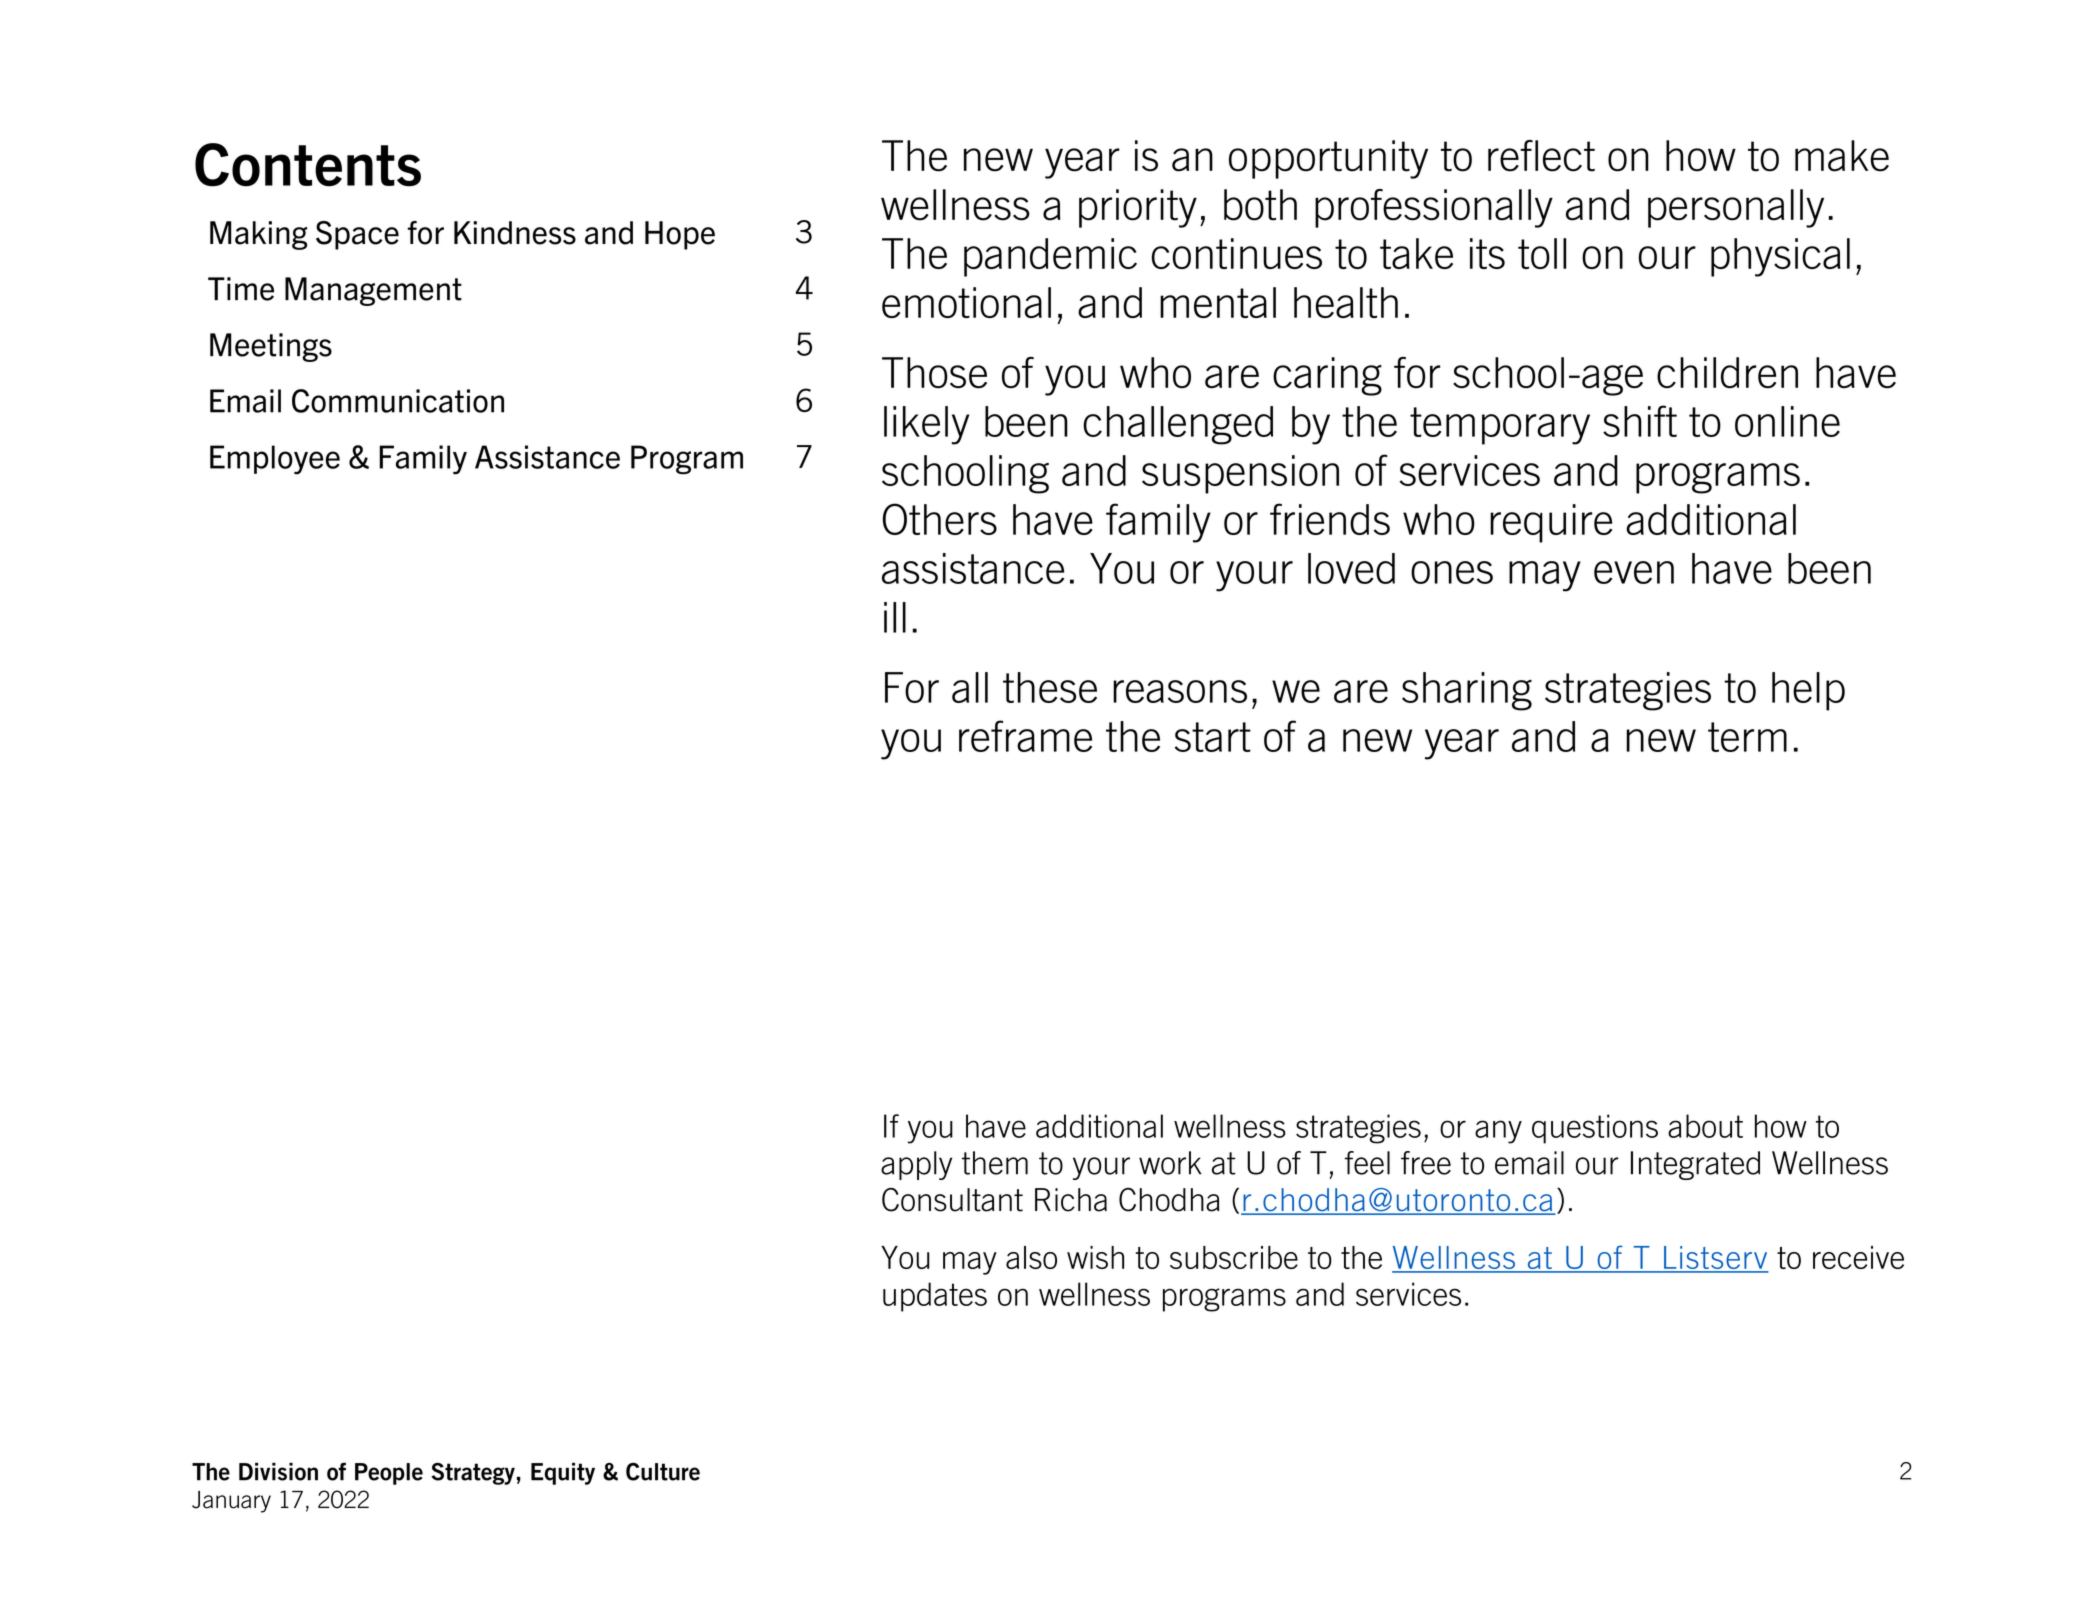  Describe the element at coordinates (1736, 208) in the page. I see `personally` at that location.
